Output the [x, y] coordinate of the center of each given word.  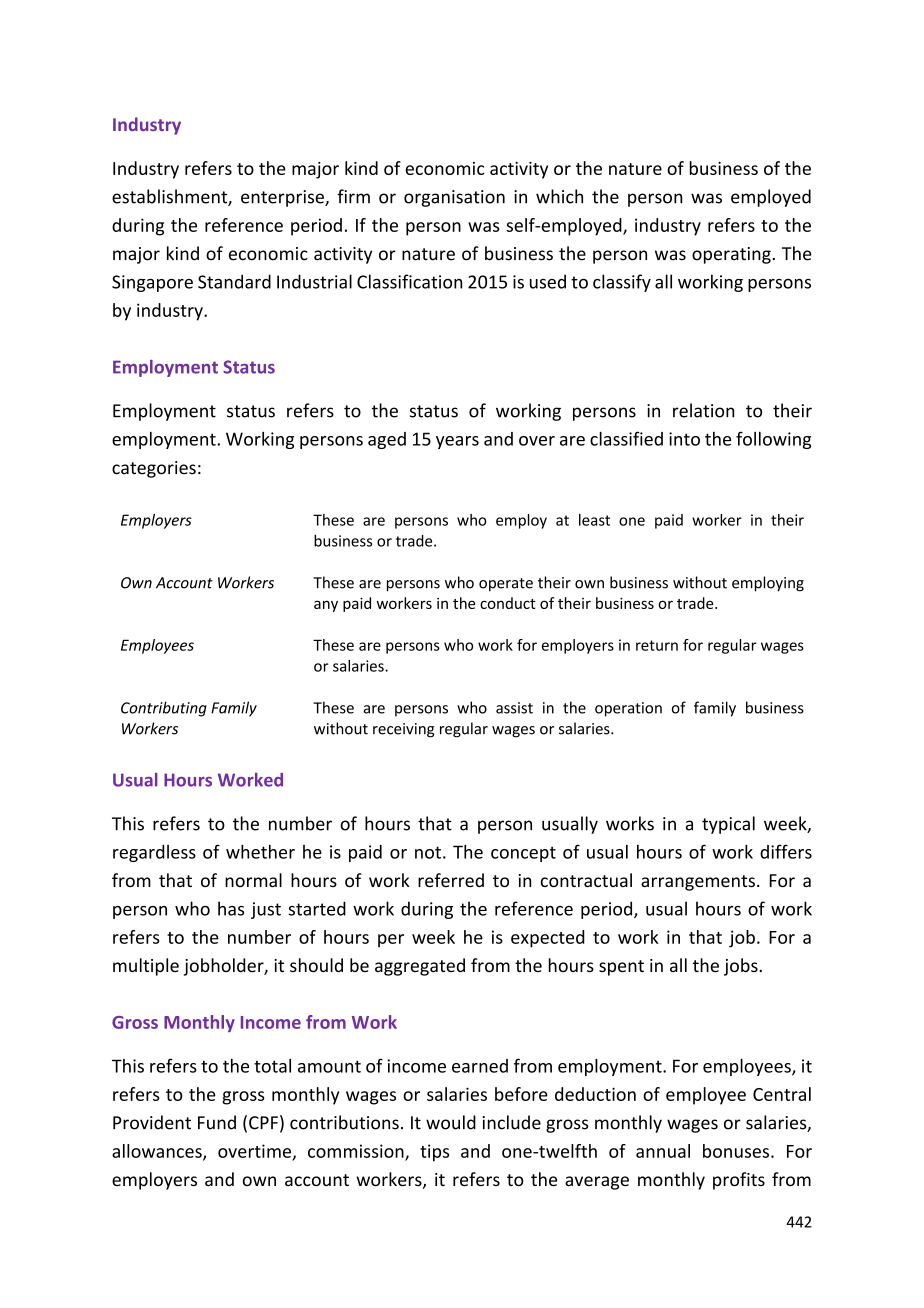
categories [154, 469]
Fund [217, 1122]
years [457, 442]
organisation [454, 198]
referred [451, 880]
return [657, 645]
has [231, 908]
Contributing [164, 709]
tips [434, 1153]
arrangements [698, 883]
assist [514, 708]
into [684, 439]
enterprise [283, 198]
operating [732, 255]
